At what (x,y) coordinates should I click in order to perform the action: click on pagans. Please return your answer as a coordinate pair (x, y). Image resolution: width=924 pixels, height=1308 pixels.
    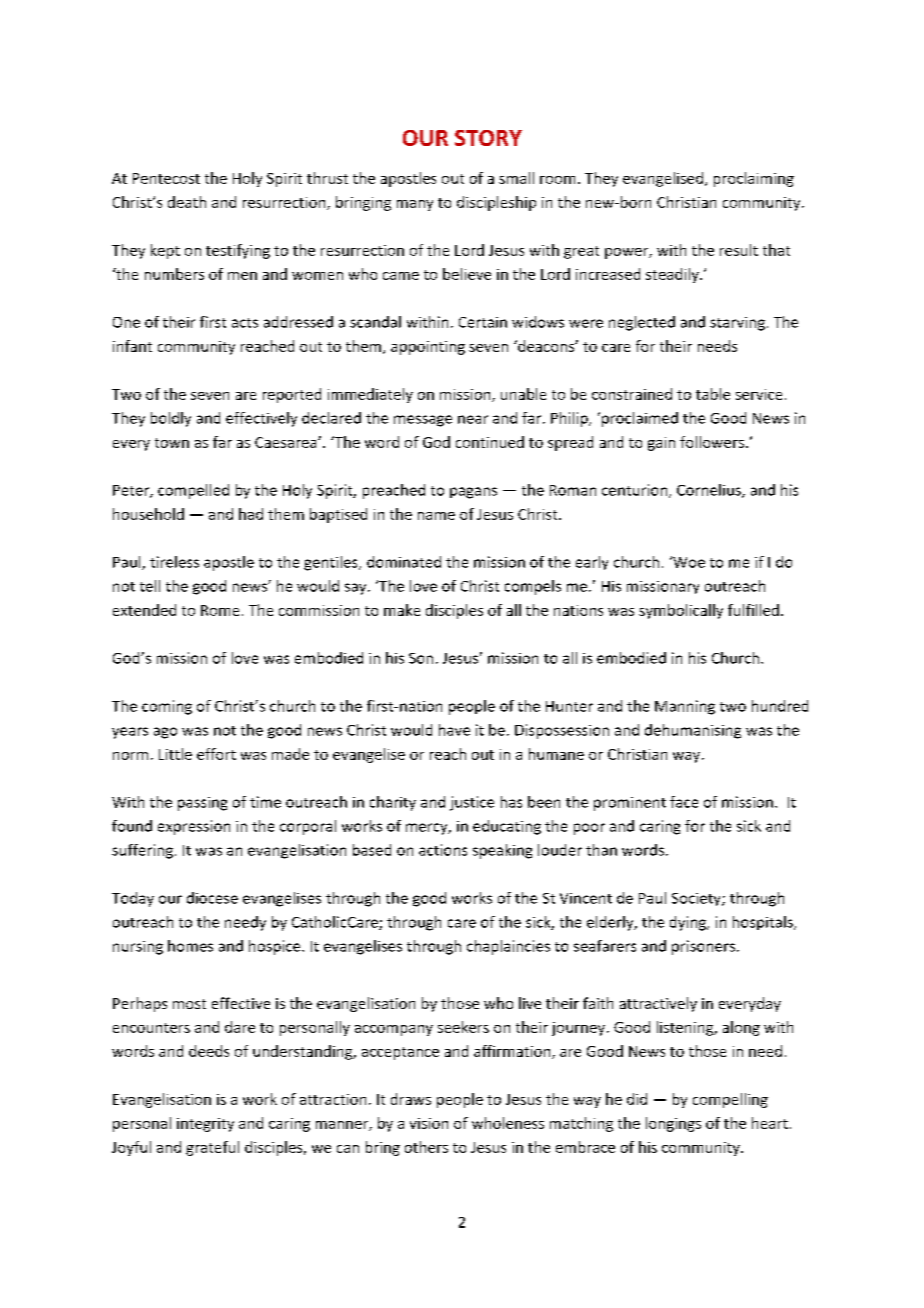
    Looking at the image, I should click on (473, 493).
